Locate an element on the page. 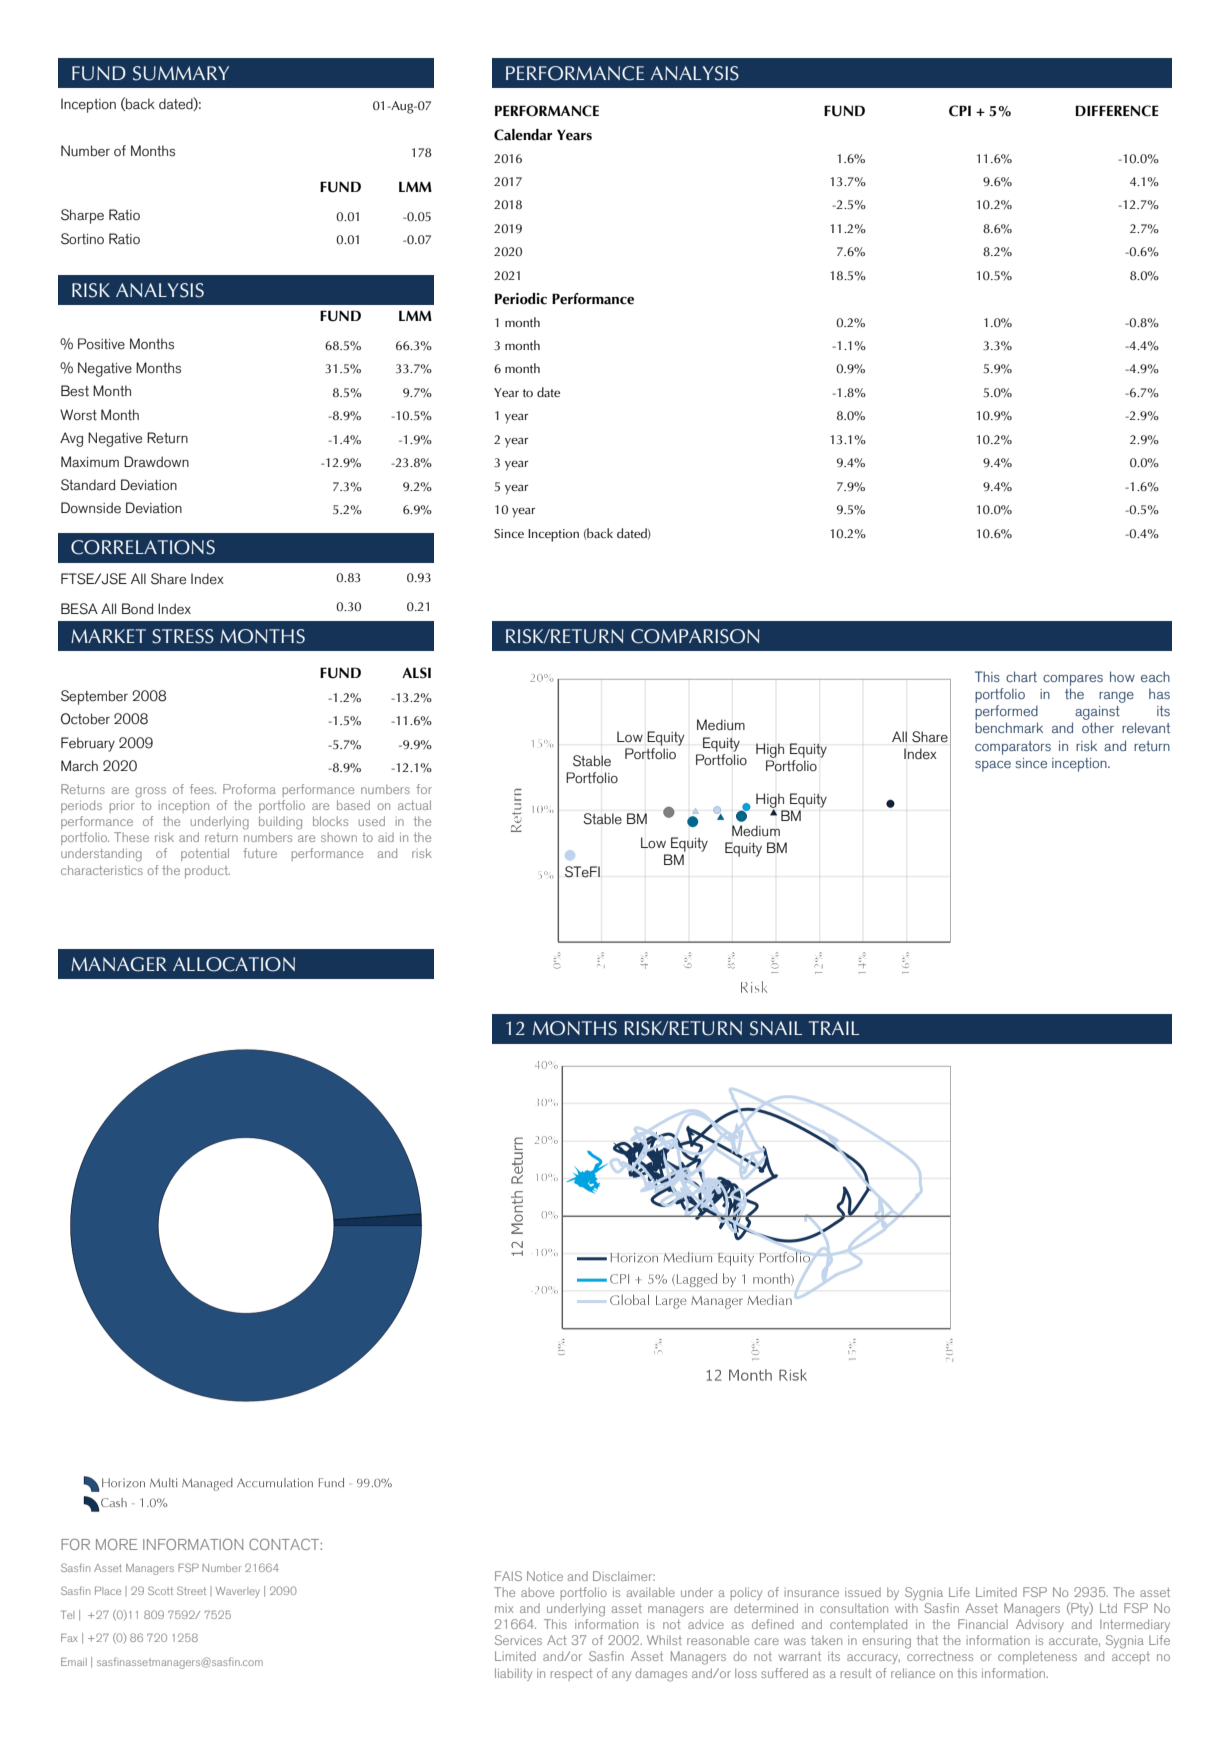 Image resolution: width=1231 pixels, height=1741 pixels. chart is located at coordinates (1021, 676).
